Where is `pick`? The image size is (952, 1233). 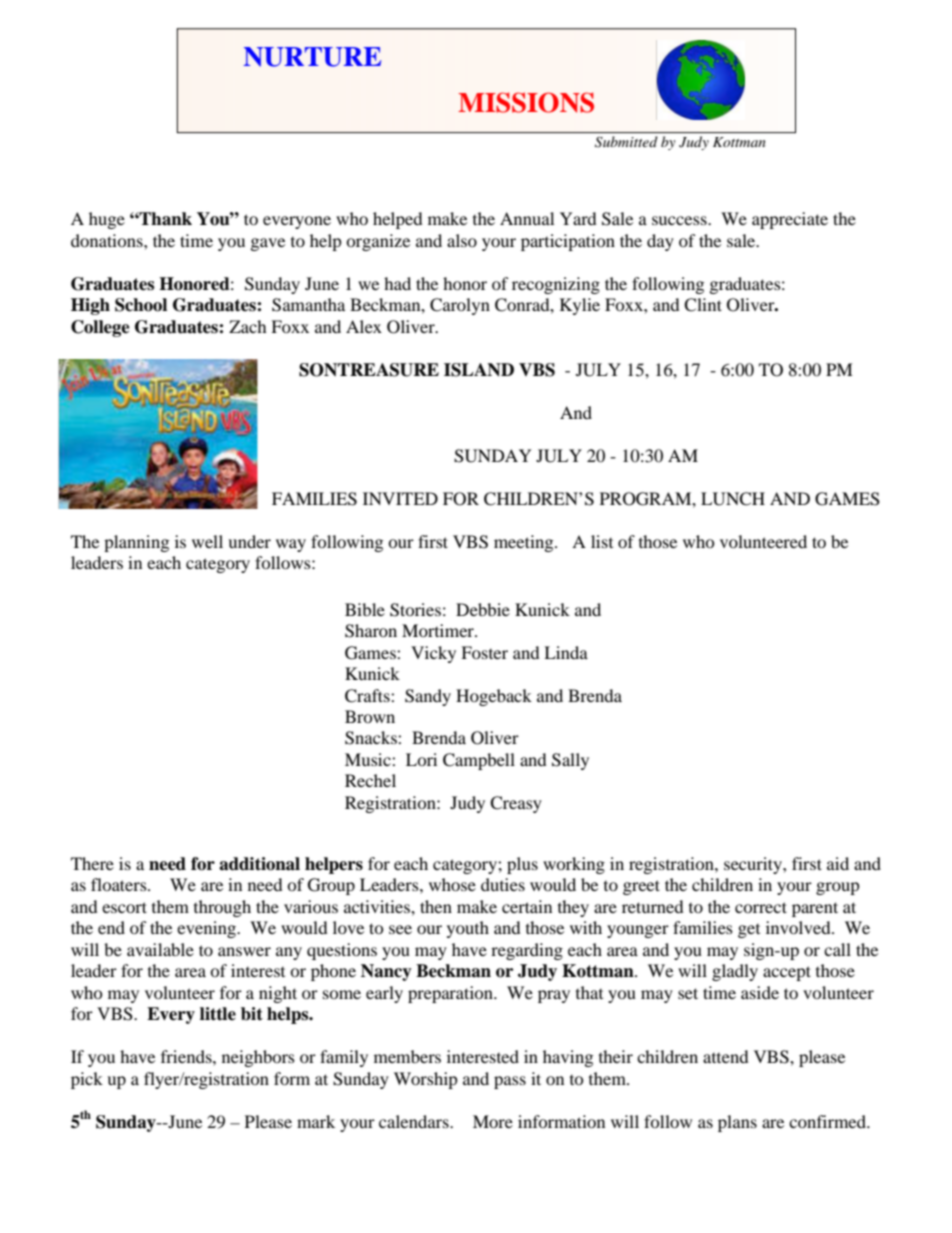
pick is located at coordinates (87, 1080).
